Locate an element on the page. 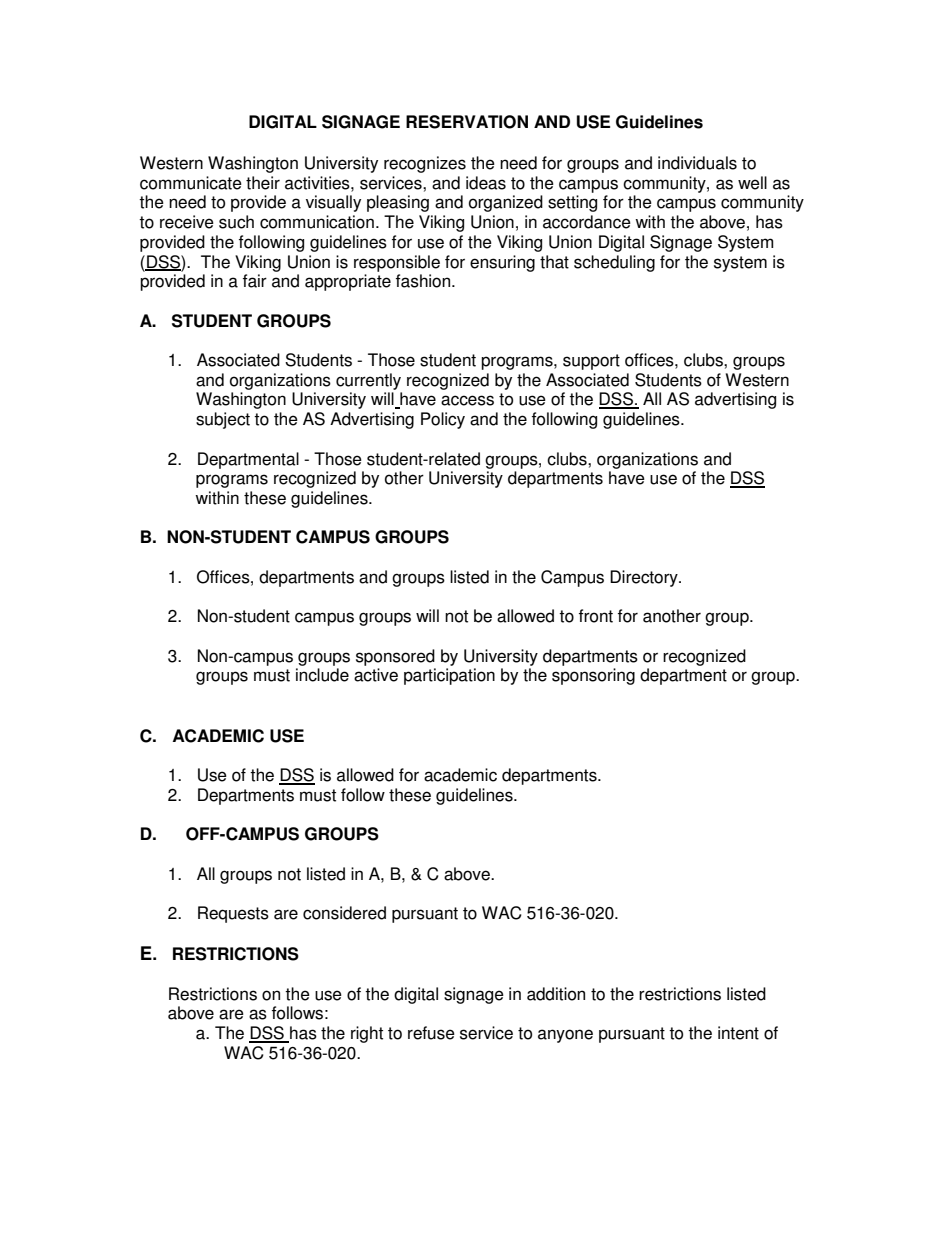 The image size is (952, 1233). refuse is located at coordinates (431, 1033).
